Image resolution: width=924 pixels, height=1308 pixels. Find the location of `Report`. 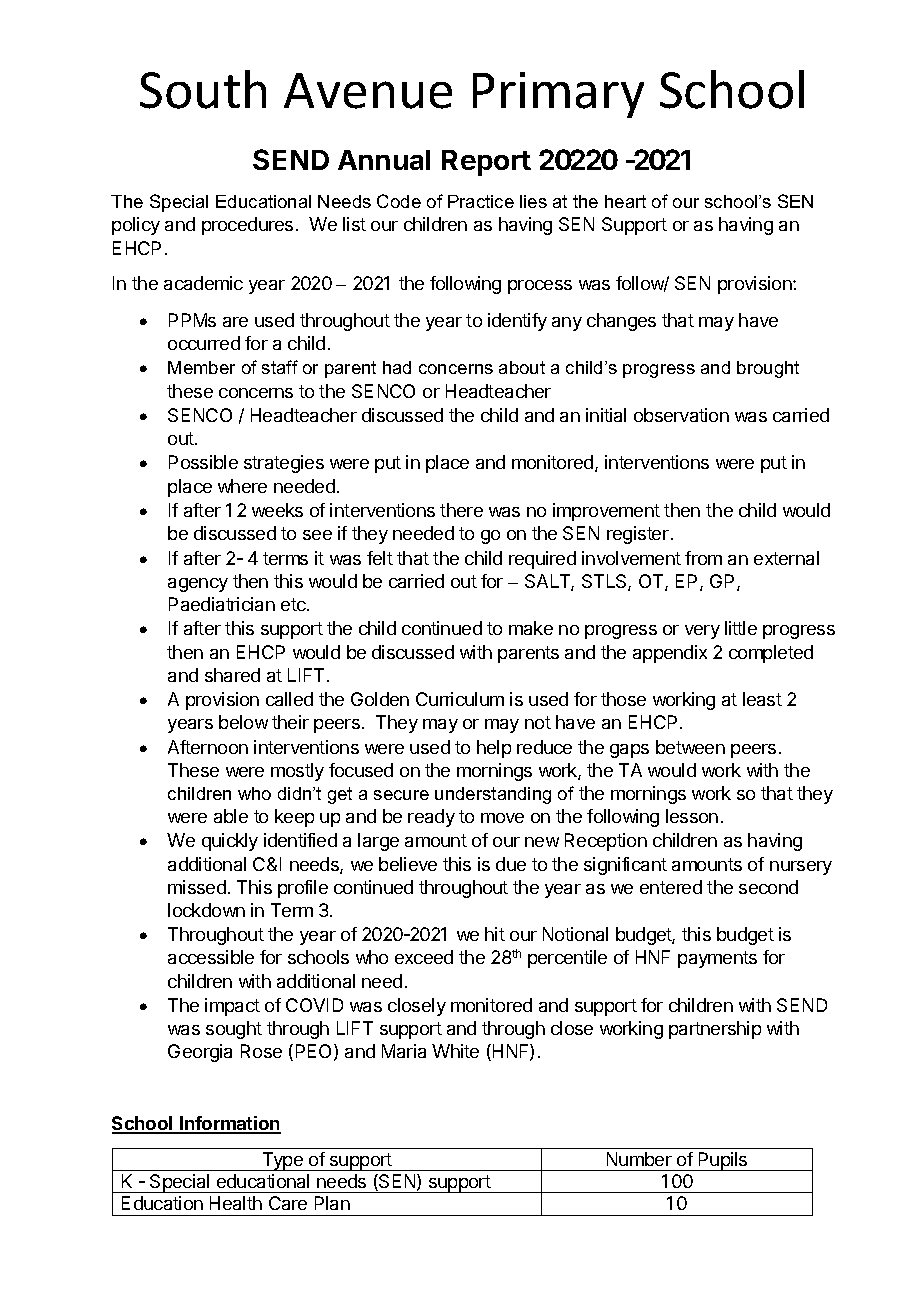

Report is located at coordinates (486, 163).
